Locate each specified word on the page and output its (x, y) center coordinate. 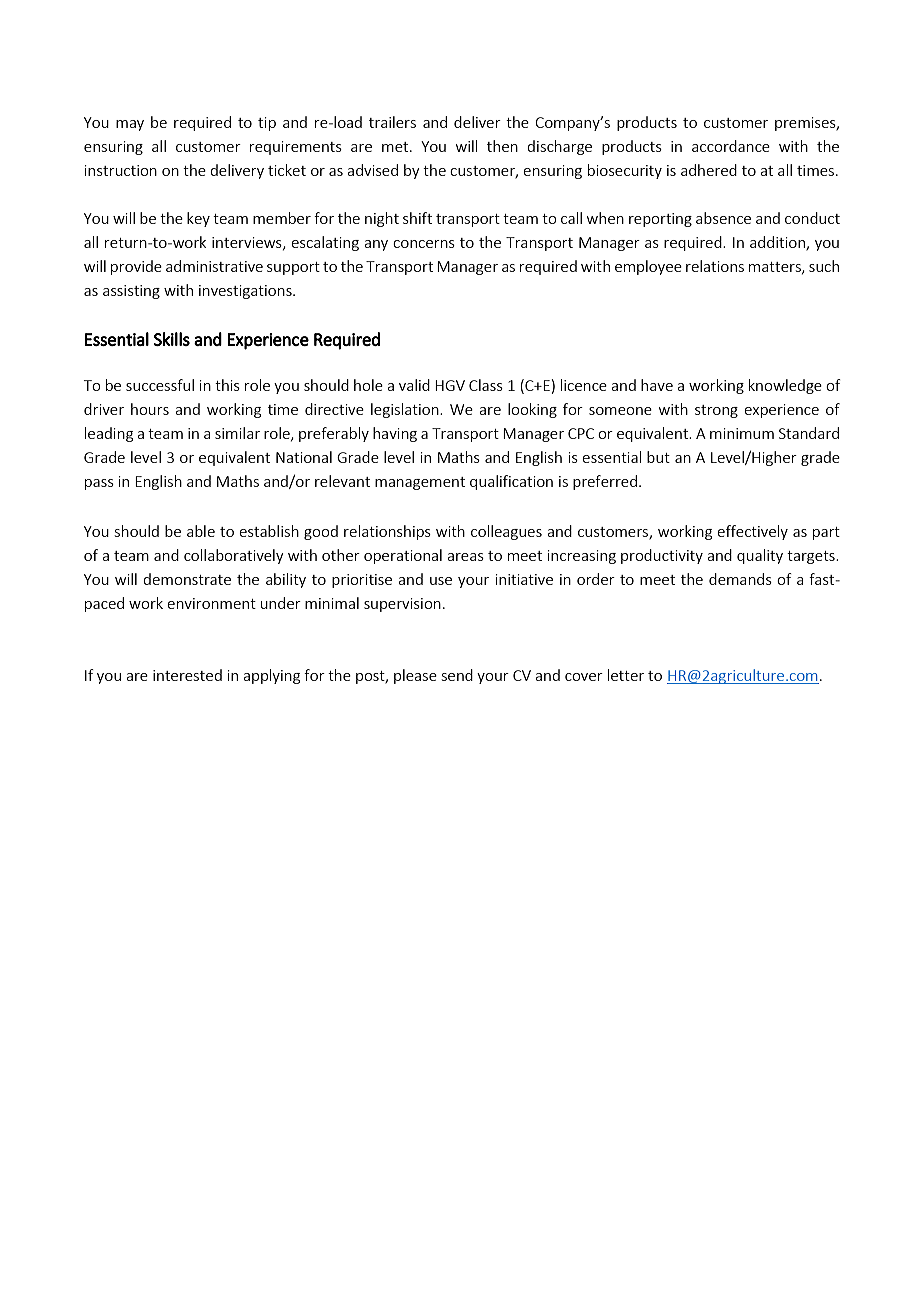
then (502, 146)
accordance (731, 146)
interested (187, 675)
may (130, 125)
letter (626, 675)
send (457, 675)
